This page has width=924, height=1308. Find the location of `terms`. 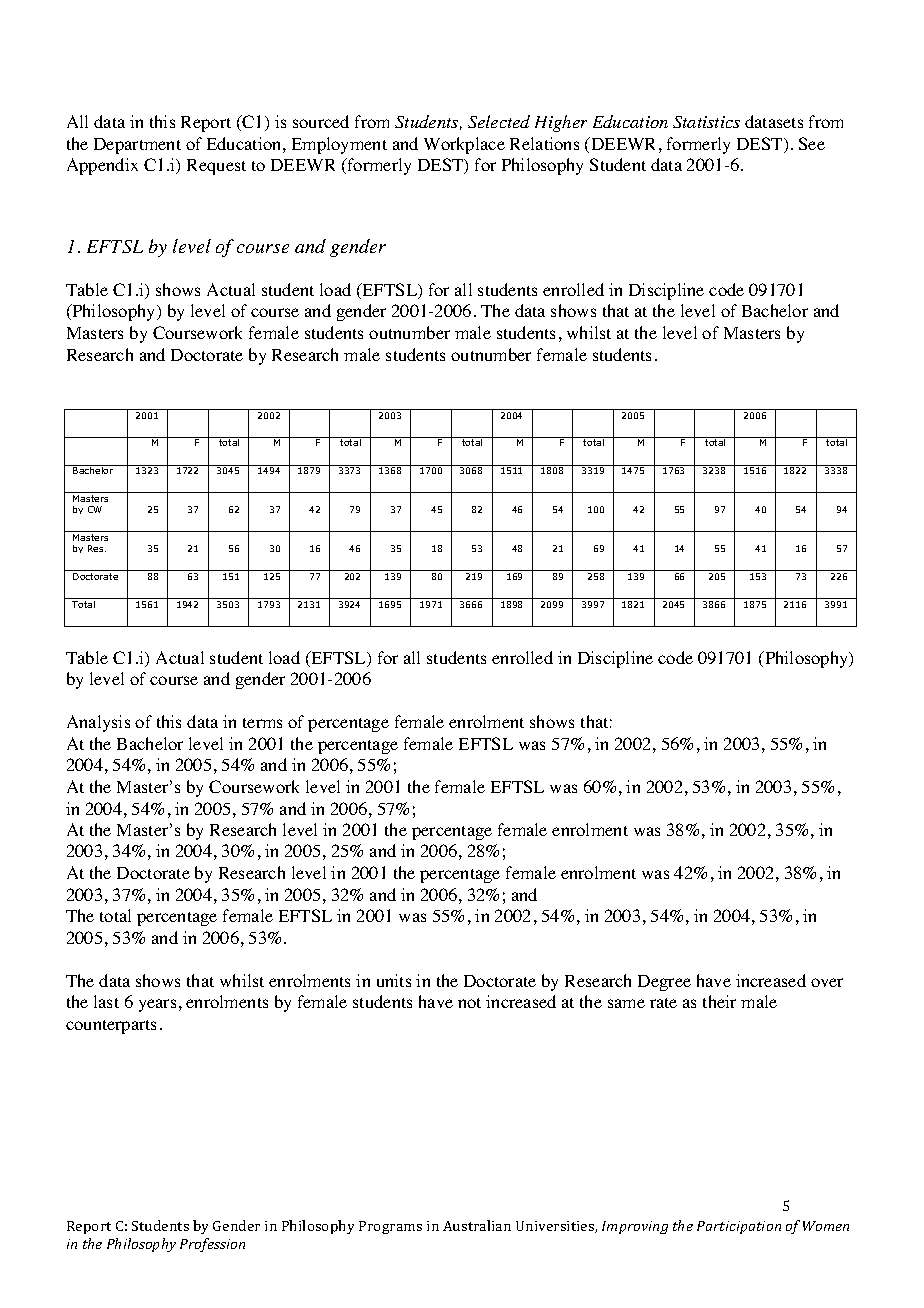

terms is located at coordinates (262, 723).
